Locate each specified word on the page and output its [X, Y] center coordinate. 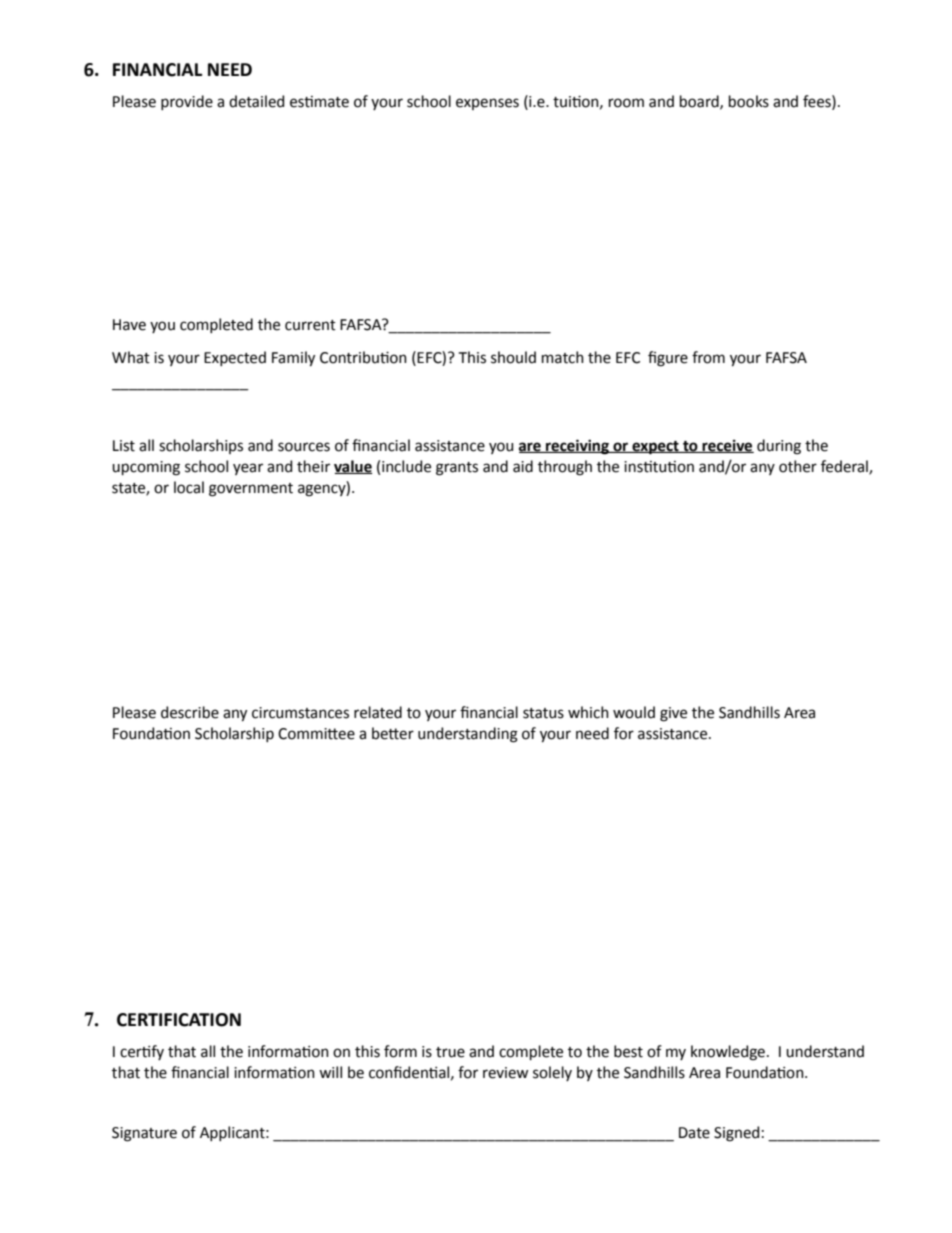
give [673, 714]
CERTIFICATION [179, 1020]
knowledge [728, 1053]
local [189, 487]
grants [457, 469]
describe [190, 712]
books [749, 101]
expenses [487, 104]
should [513, 357]
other [798, 466]
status [543, 713]
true [450, 1052]
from [708, 357]
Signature [144, 1134]
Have [129, 325]
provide [187, 102]
